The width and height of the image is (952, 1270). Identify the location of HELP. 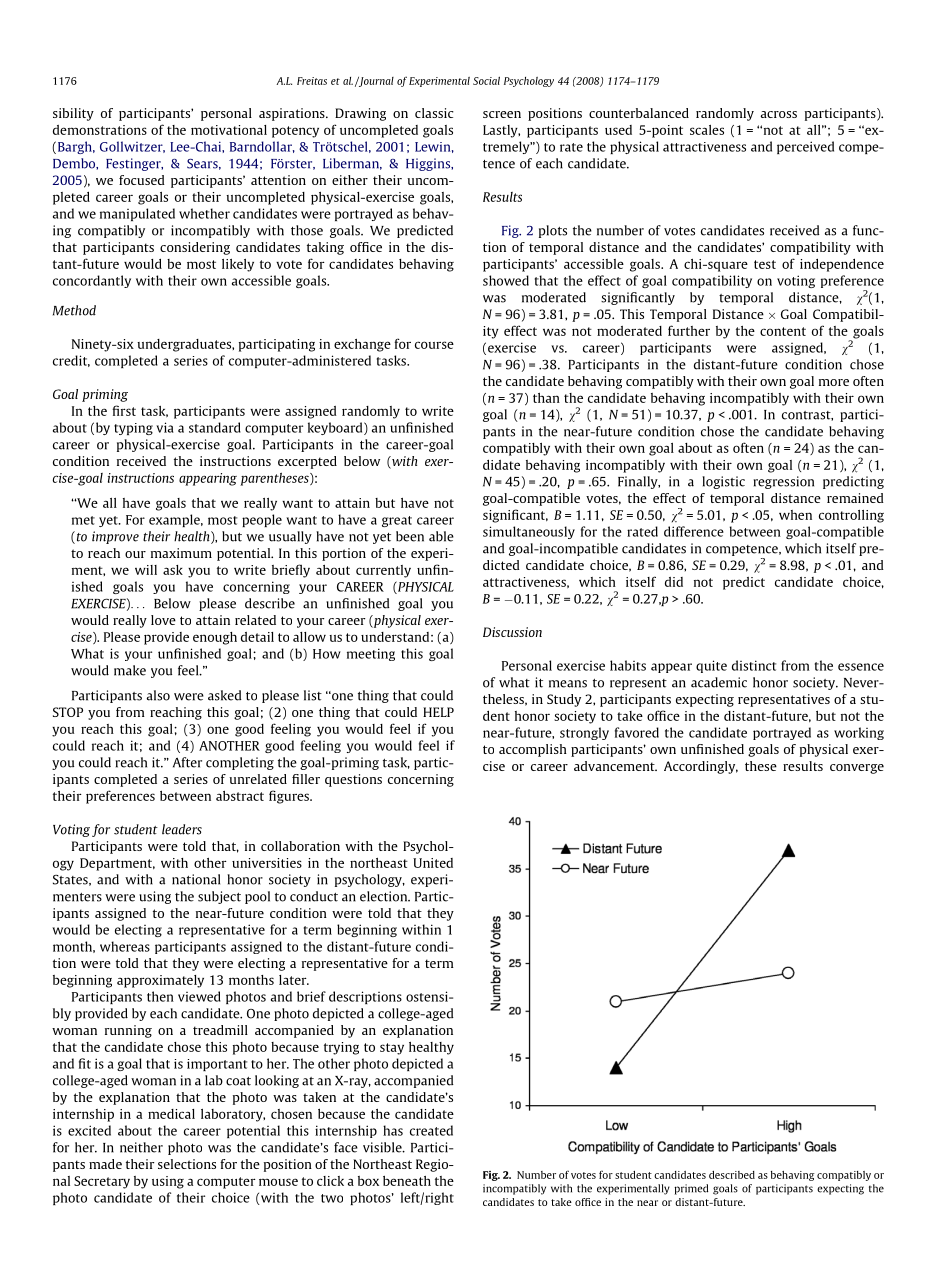
(438, 712).
